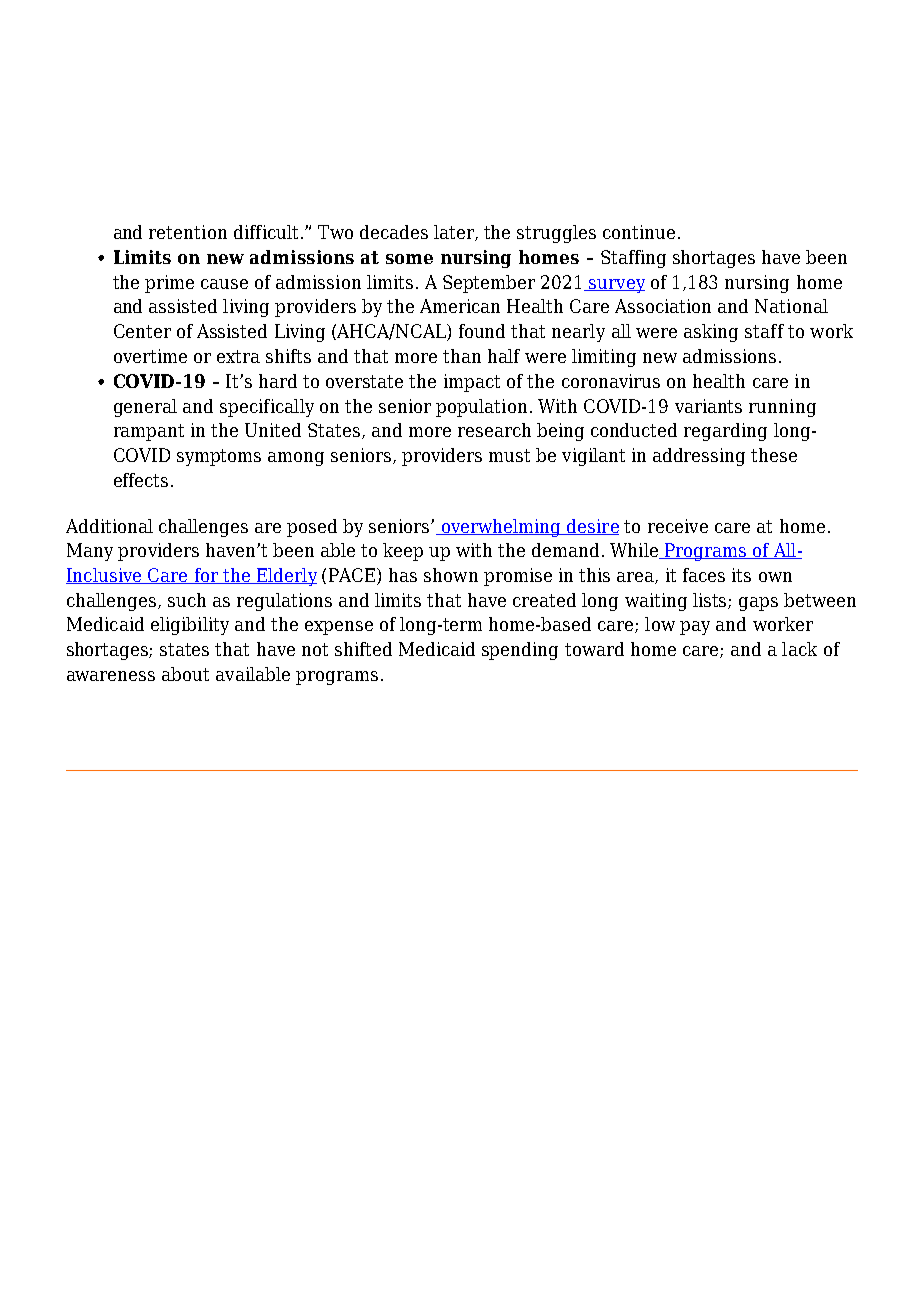  What do you see at coordinates (639, 232) in the screenshot?
I see `continue` at bounding box center [639, 232].
